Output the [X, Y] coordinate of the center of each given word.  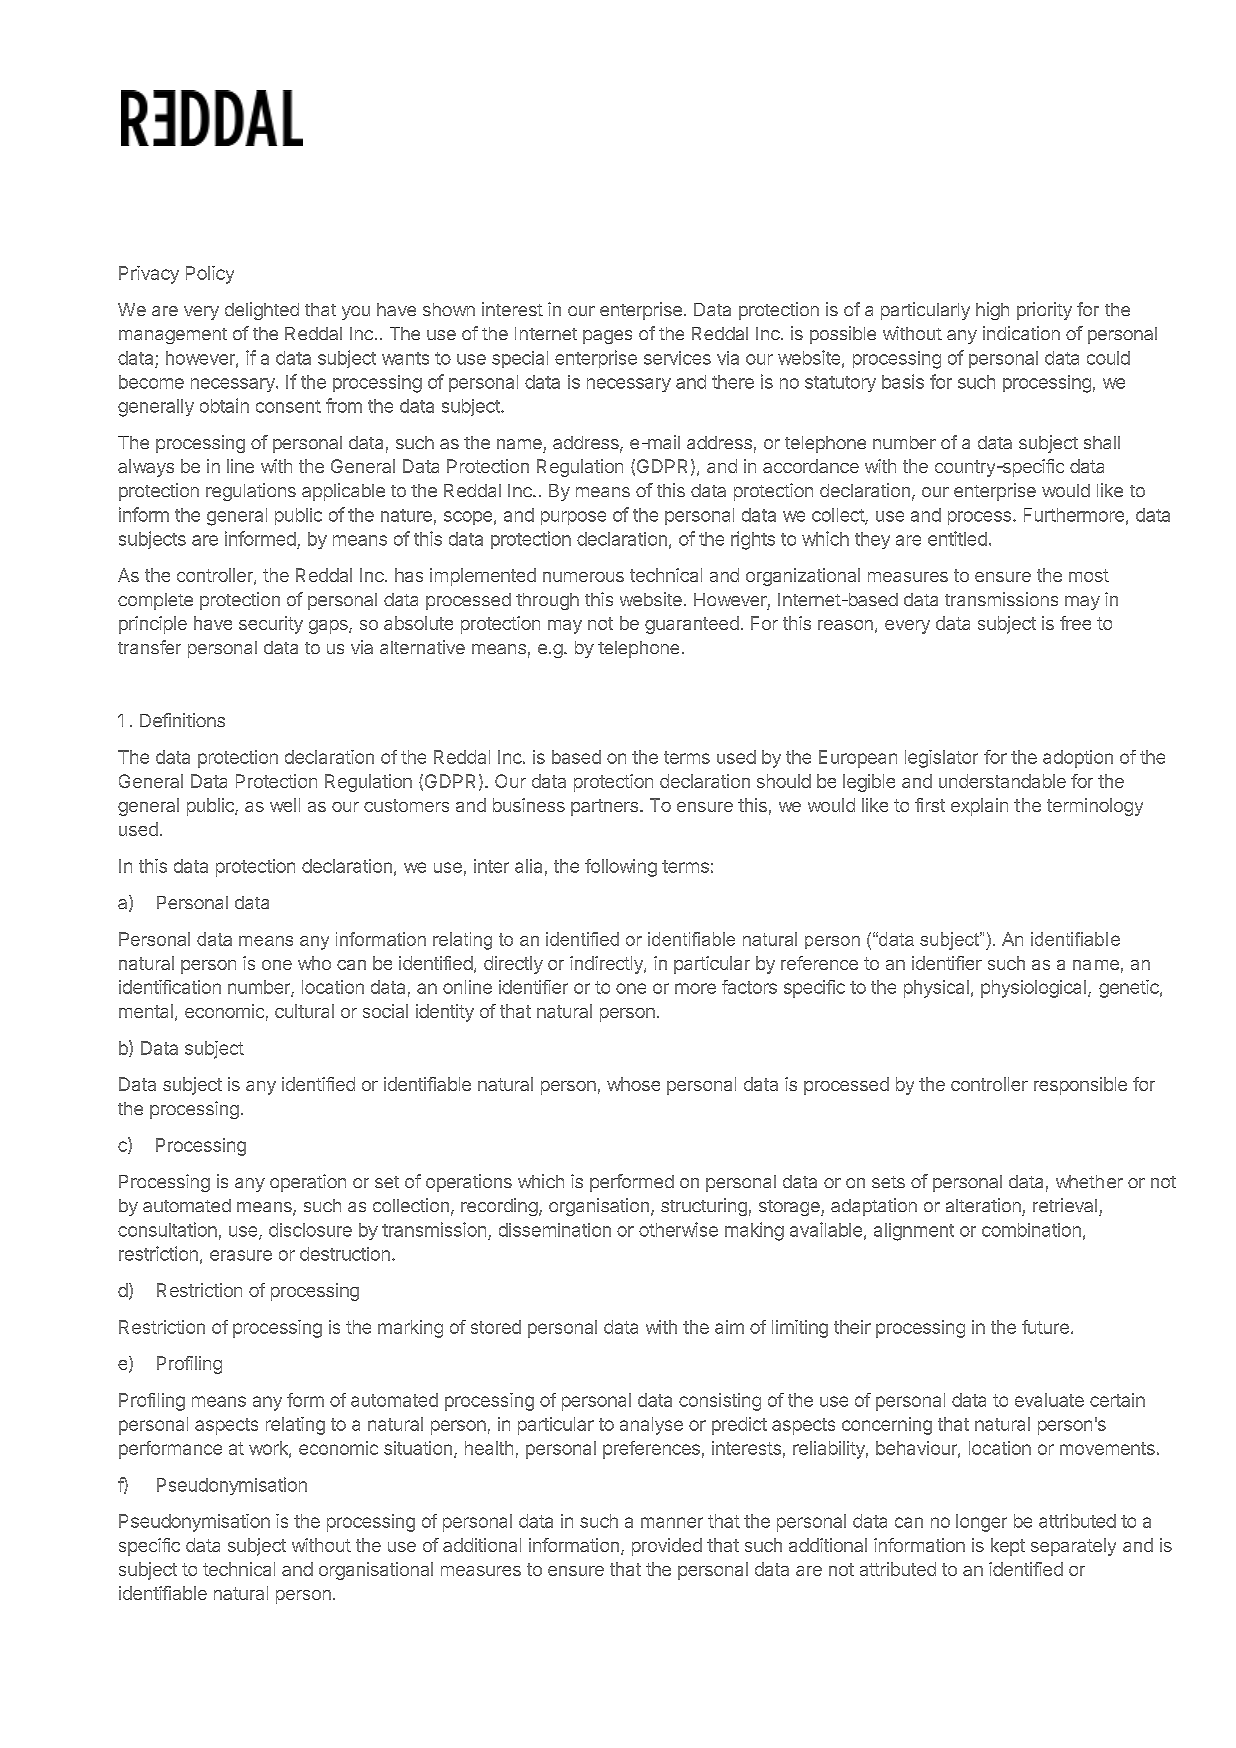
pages [607, 337]
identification [170, 987]
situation [418, 1448]
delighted [262, 311]
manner [672, 1522]
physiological [1033, 989]
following [621, 868]
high [992, 311]
